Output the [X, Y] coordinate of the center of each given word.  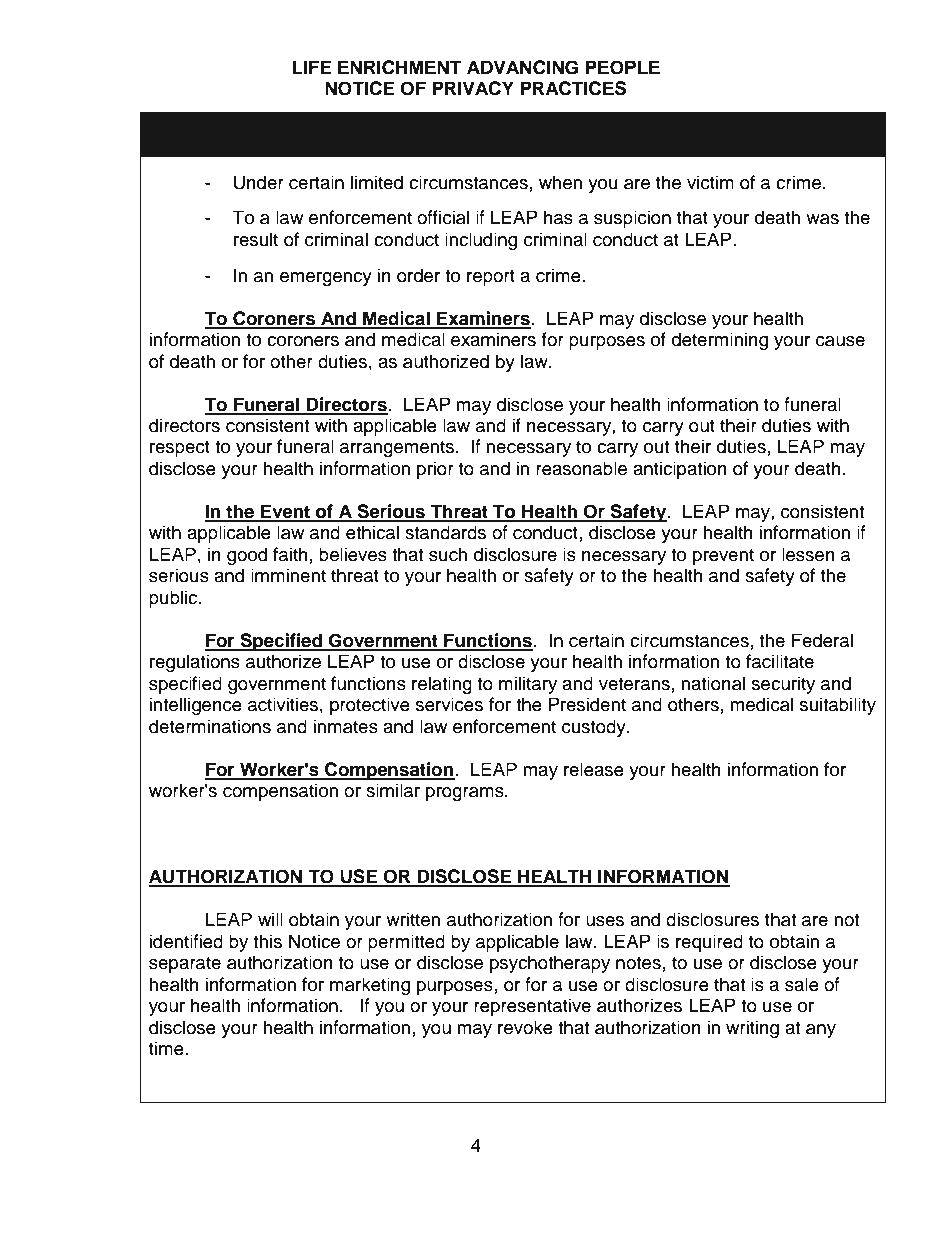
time [167, 1048]
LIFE [311, 67]
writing [752, 1029]
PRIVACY [473, 88]
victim [710, 182]
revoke [525, 1027]
